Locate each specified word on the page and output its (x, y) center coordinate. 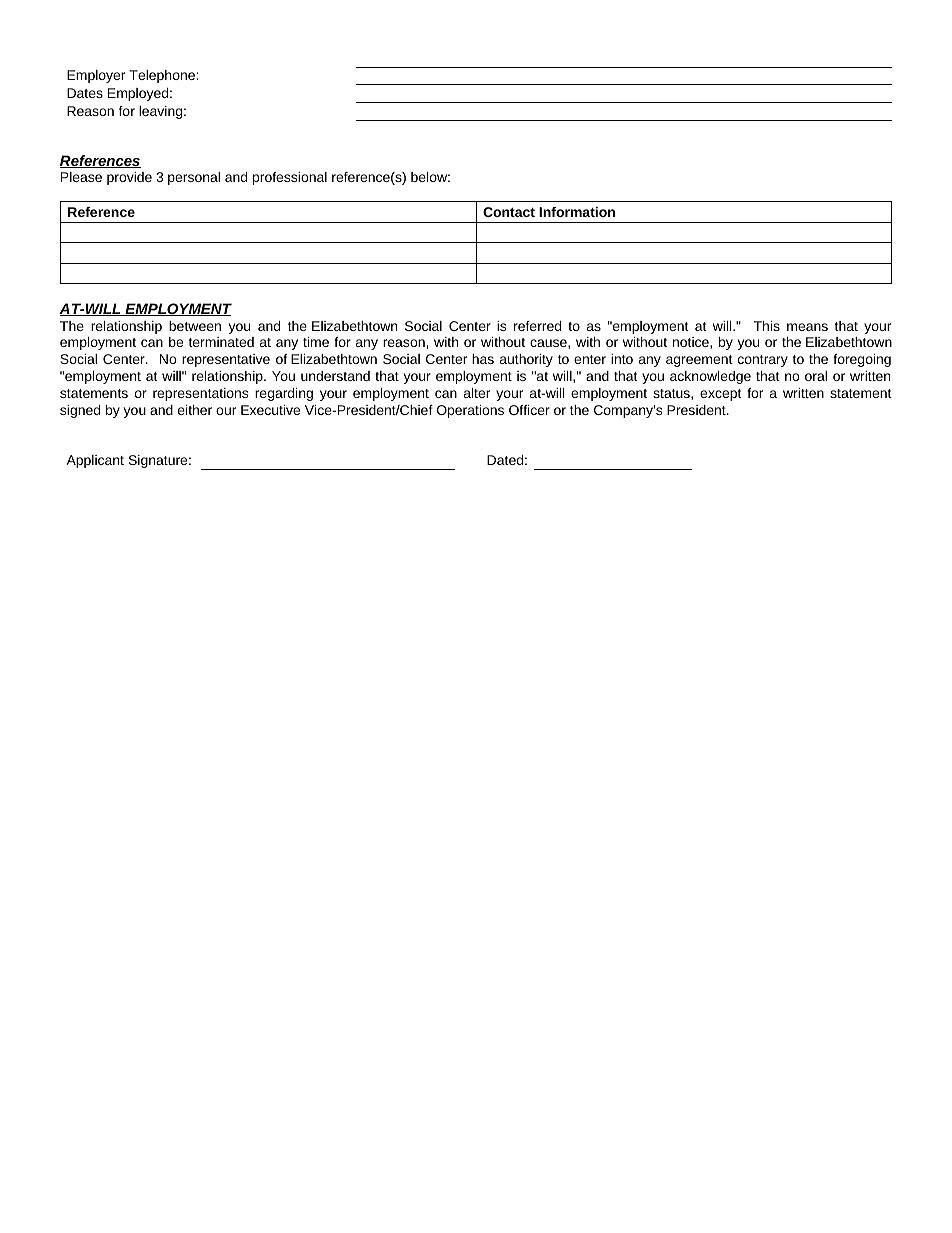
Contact (509, 212)
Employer (96, 76)
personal (194, 178)
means (807, 327)
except (721, 395)
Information (577, 212)
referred (537, 326)
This (767, 326)
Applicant (95, 461)
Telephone (163, 76)
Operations (470, 411)
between (195, 326)
